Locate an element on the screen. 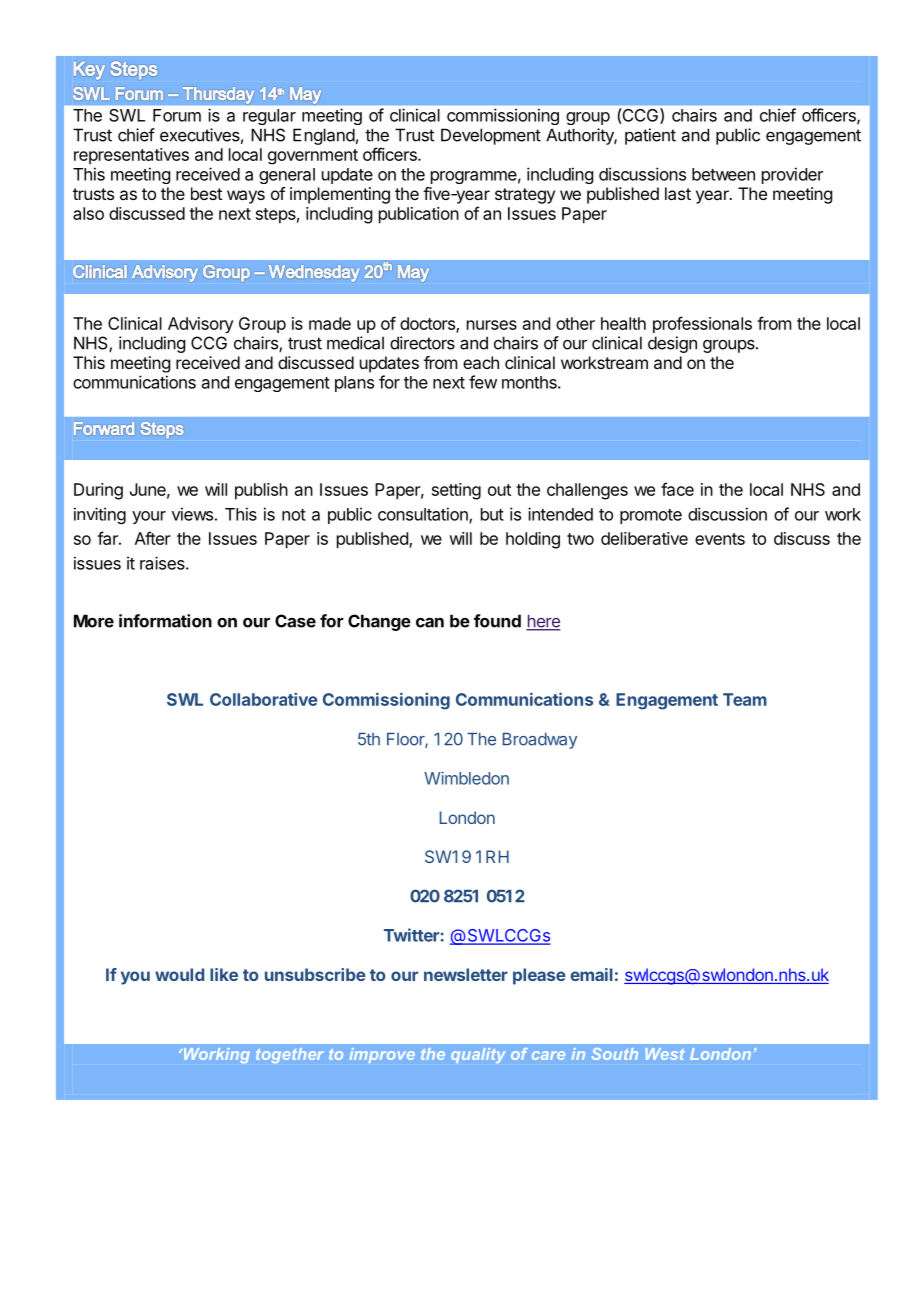 This screenshot has height=1308, width=924. quality is located at coordinates (478, 1055).
